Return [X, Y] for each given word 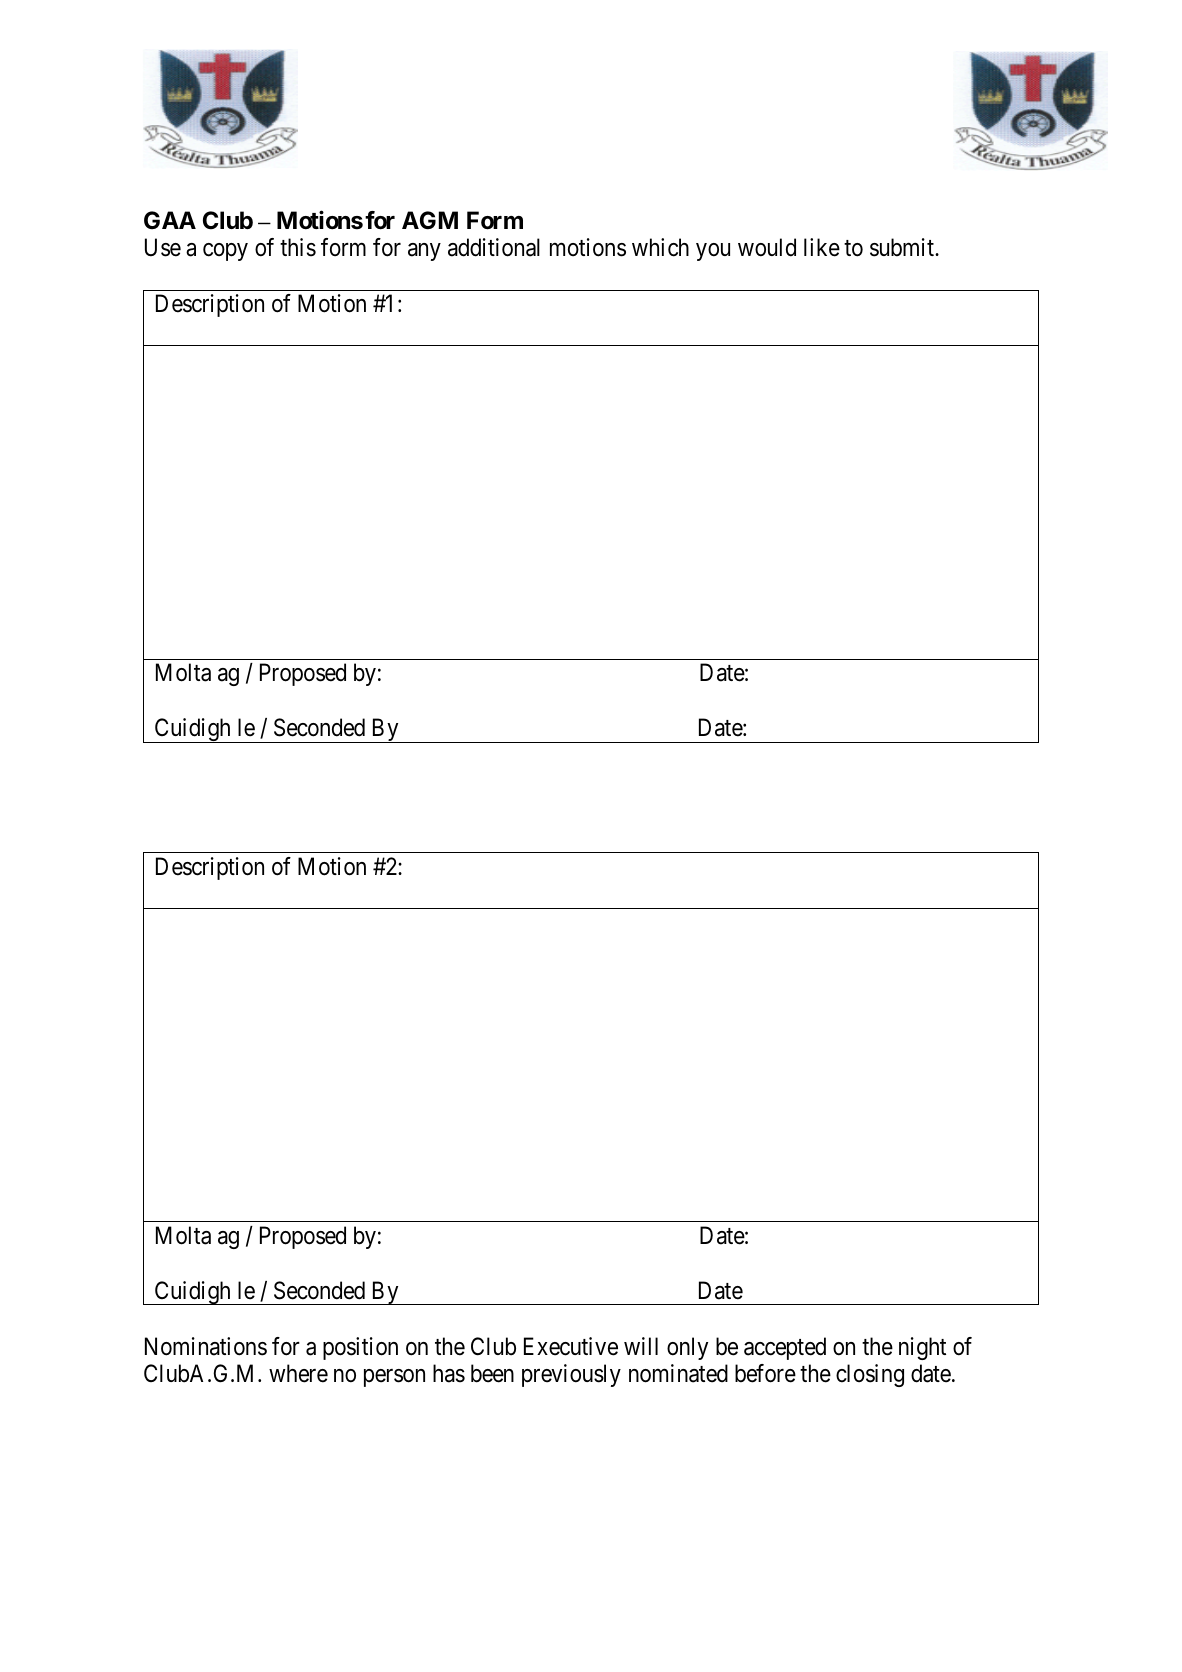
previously [571, 1375]
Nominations [206, 1346]
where [298, 1373]
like [822, 247]
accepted [785, 1348]
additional [494, 247]
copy [225, 252]
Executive [571, 1346]
